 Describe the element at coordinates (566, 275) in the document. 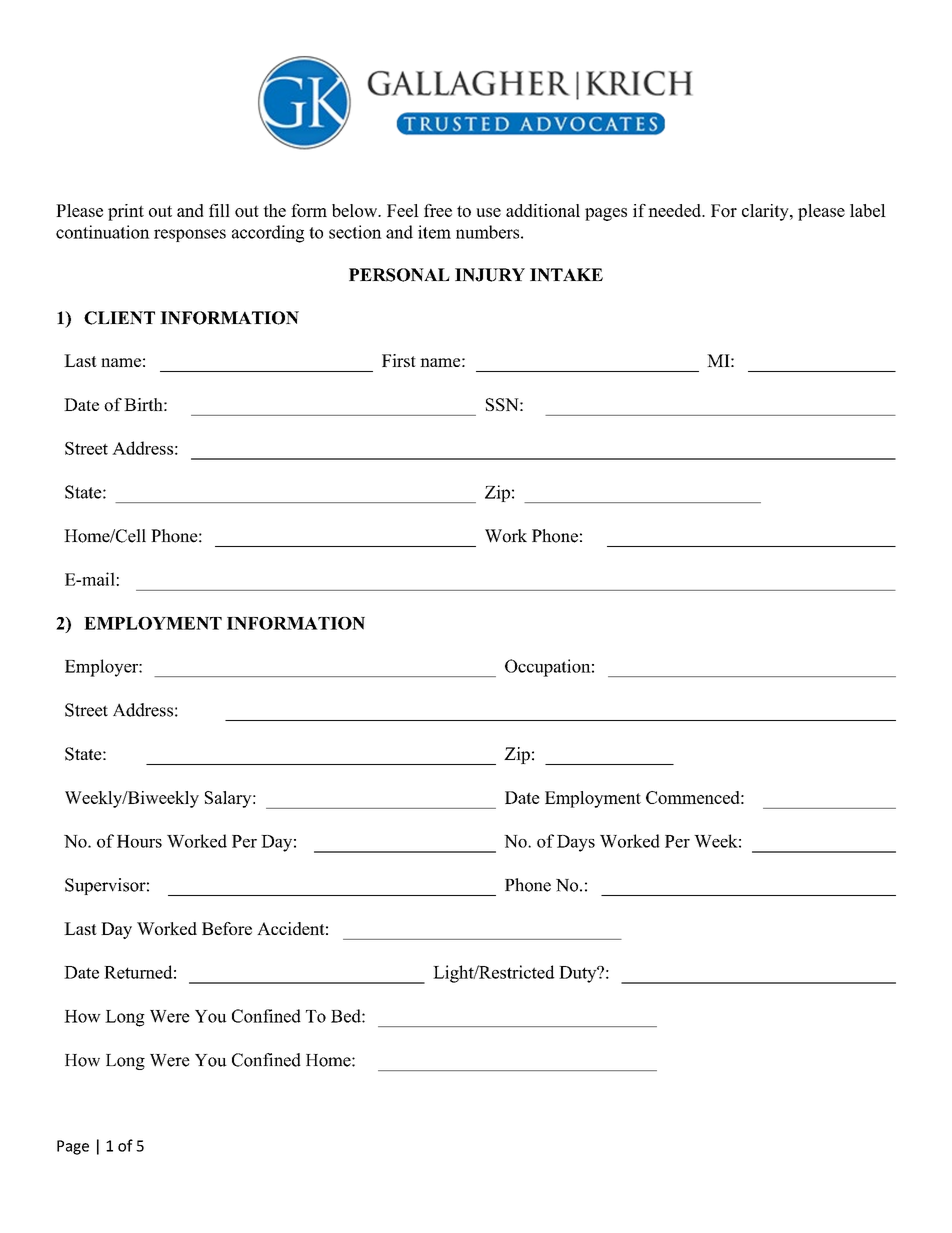

I see `INTAKE` at that location.
